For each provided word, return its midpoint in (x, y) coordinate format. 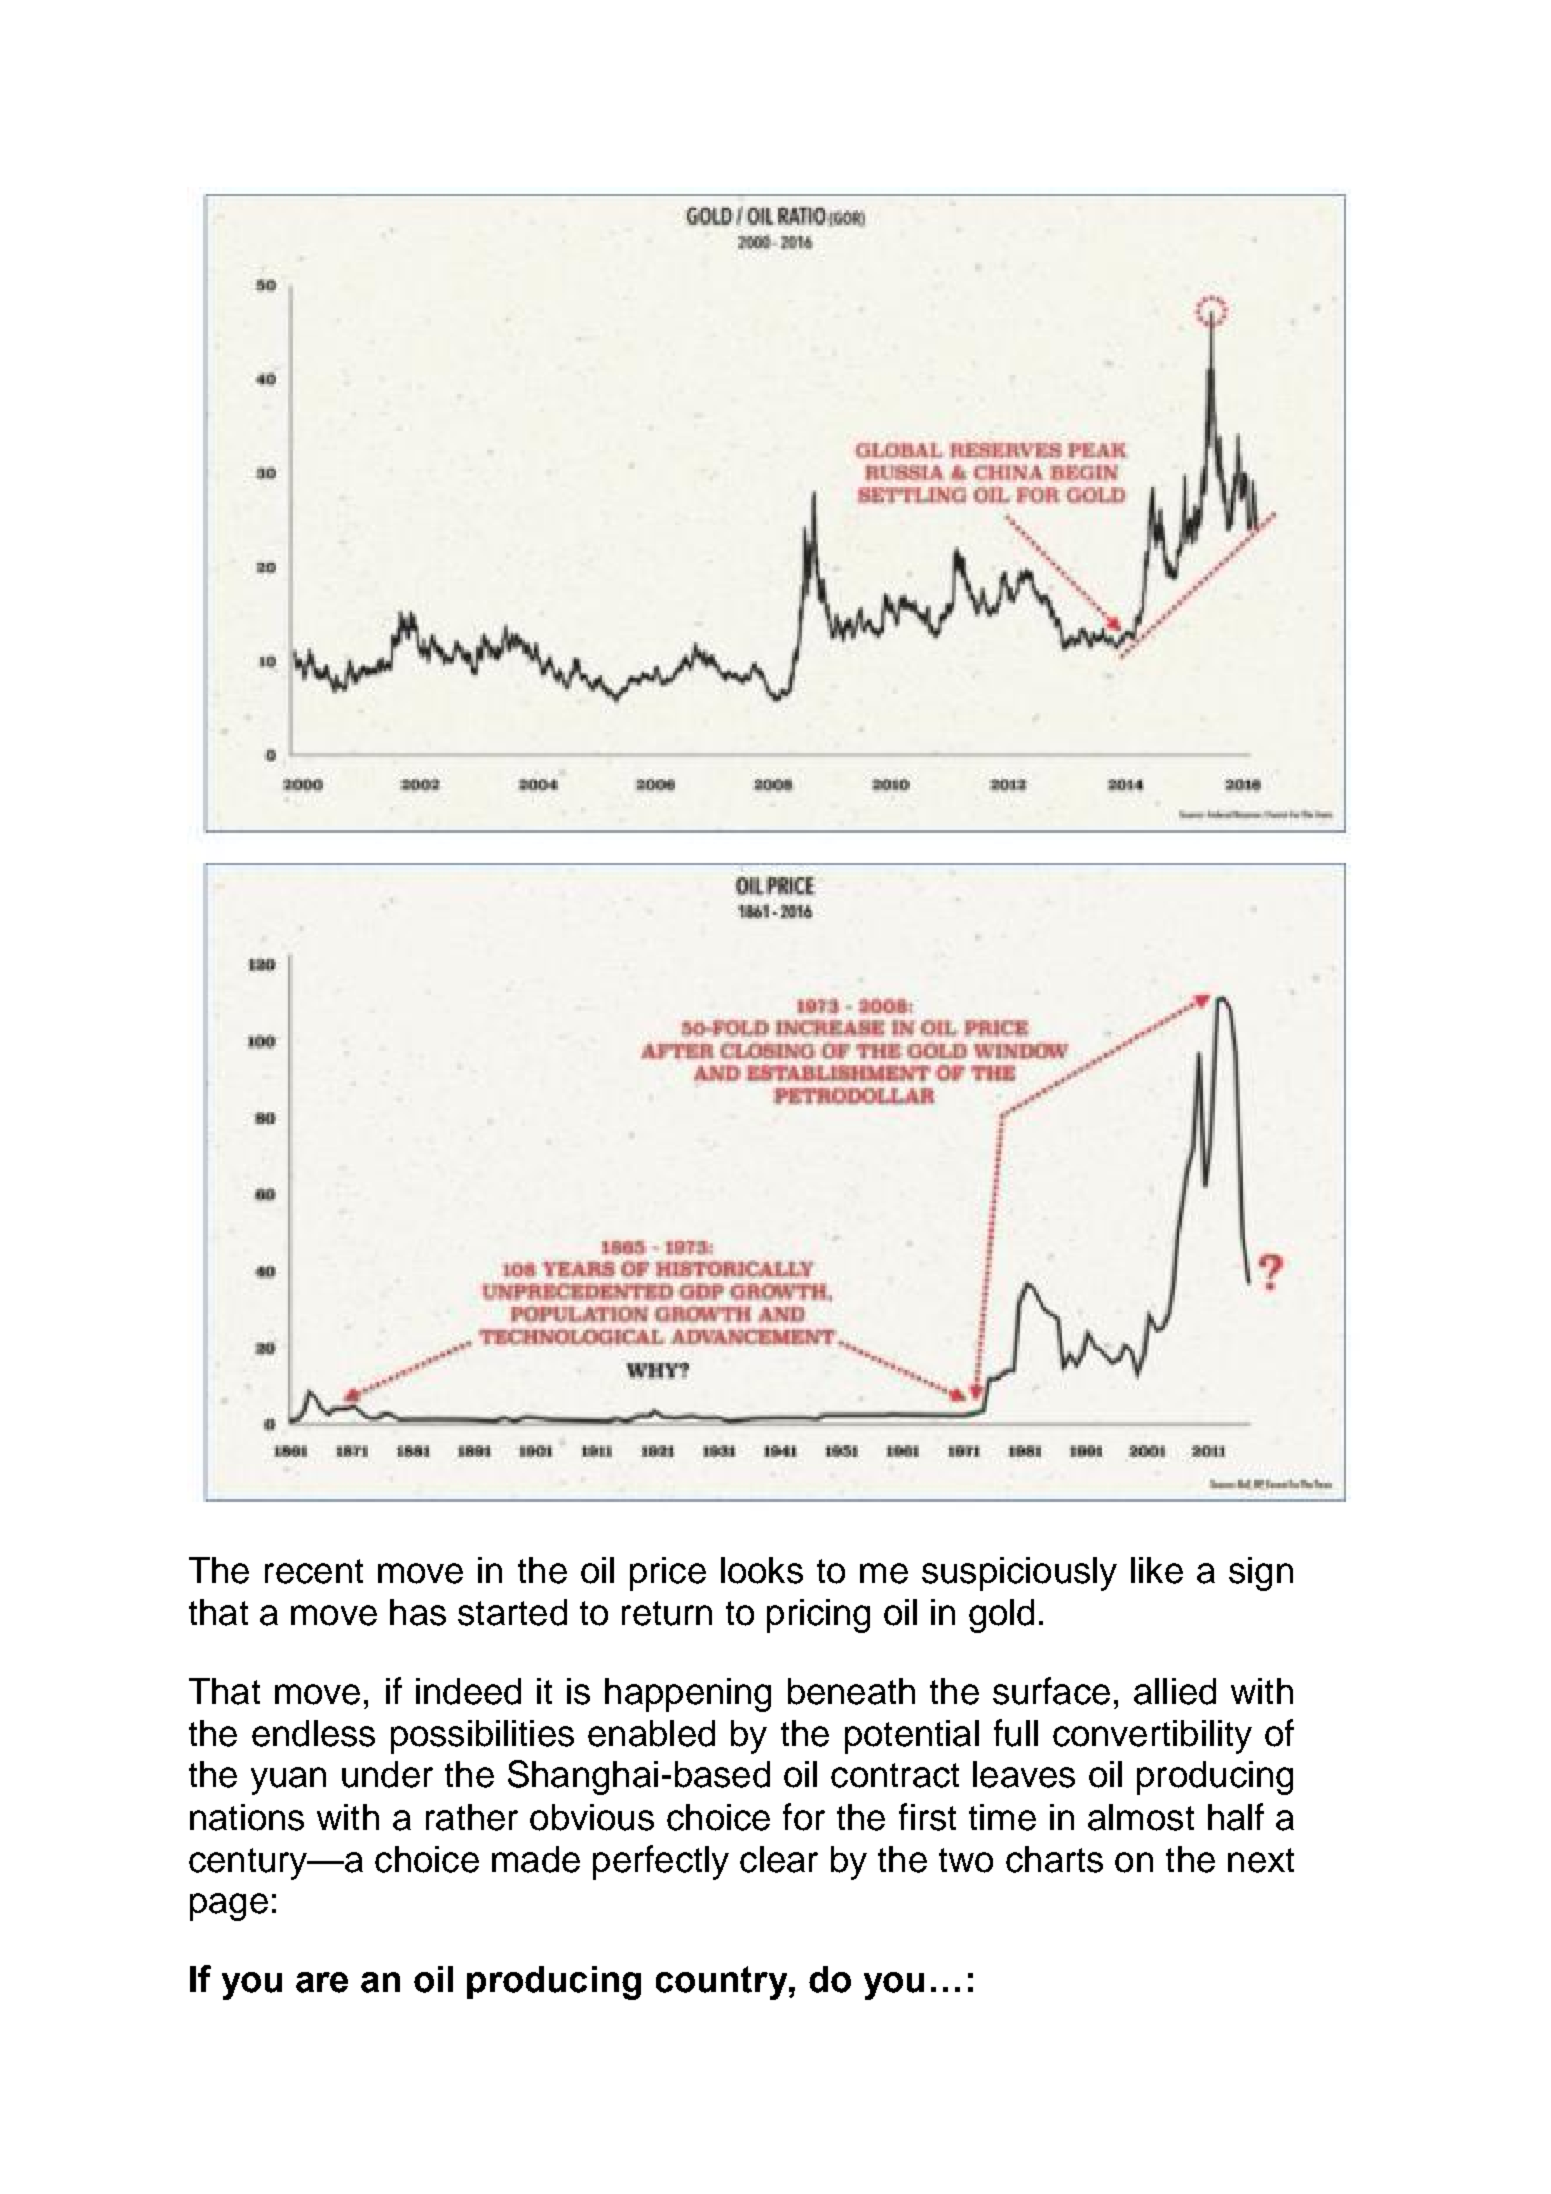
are (322, 1982)
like (1157, 1570)
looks (762, 1570)
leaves (1024, 1774)
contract (895, 1775)
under (387, 1774)
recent (314, 1571)
